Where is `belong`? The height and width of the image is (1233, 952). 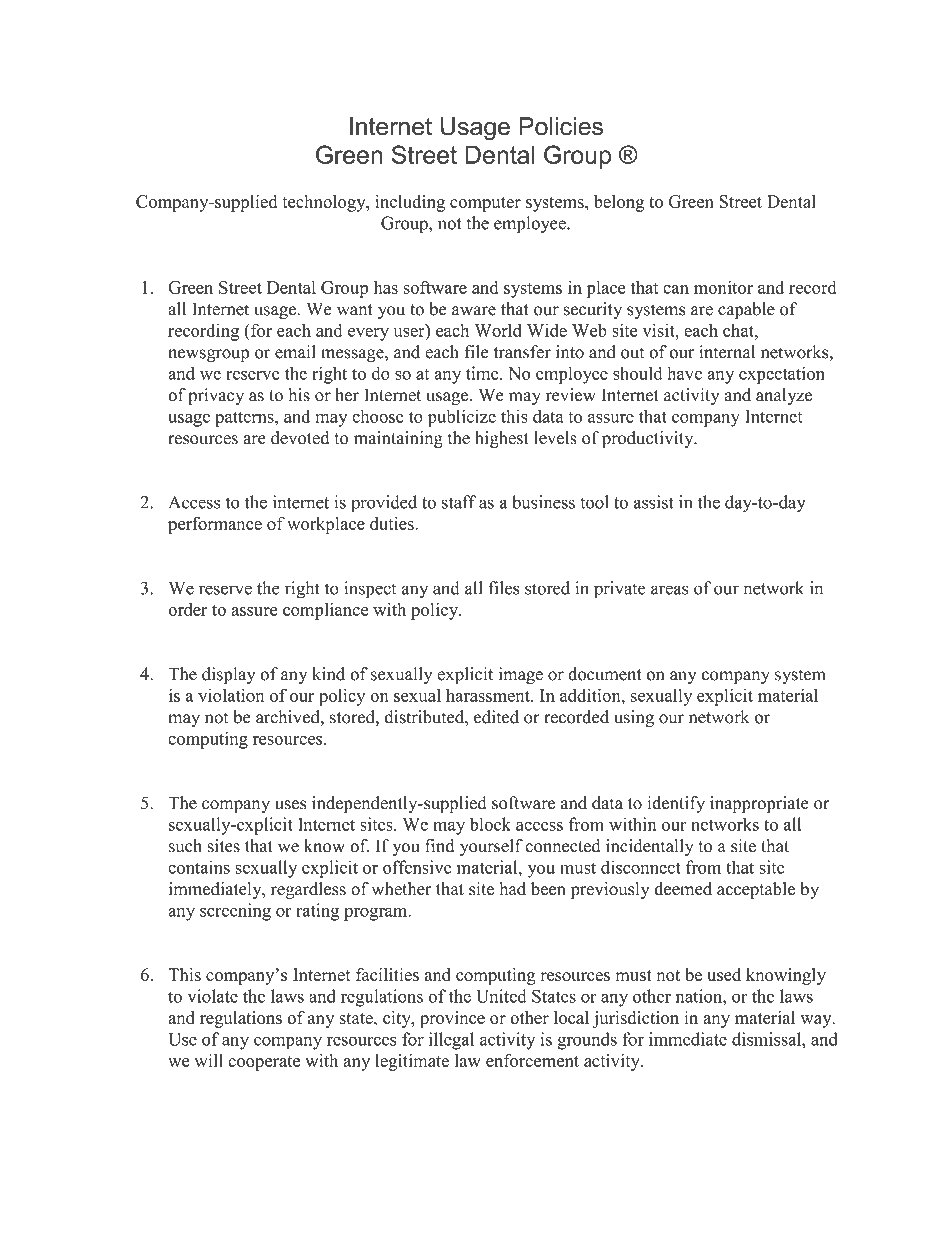 belong is located at coordinates (619, 203).
